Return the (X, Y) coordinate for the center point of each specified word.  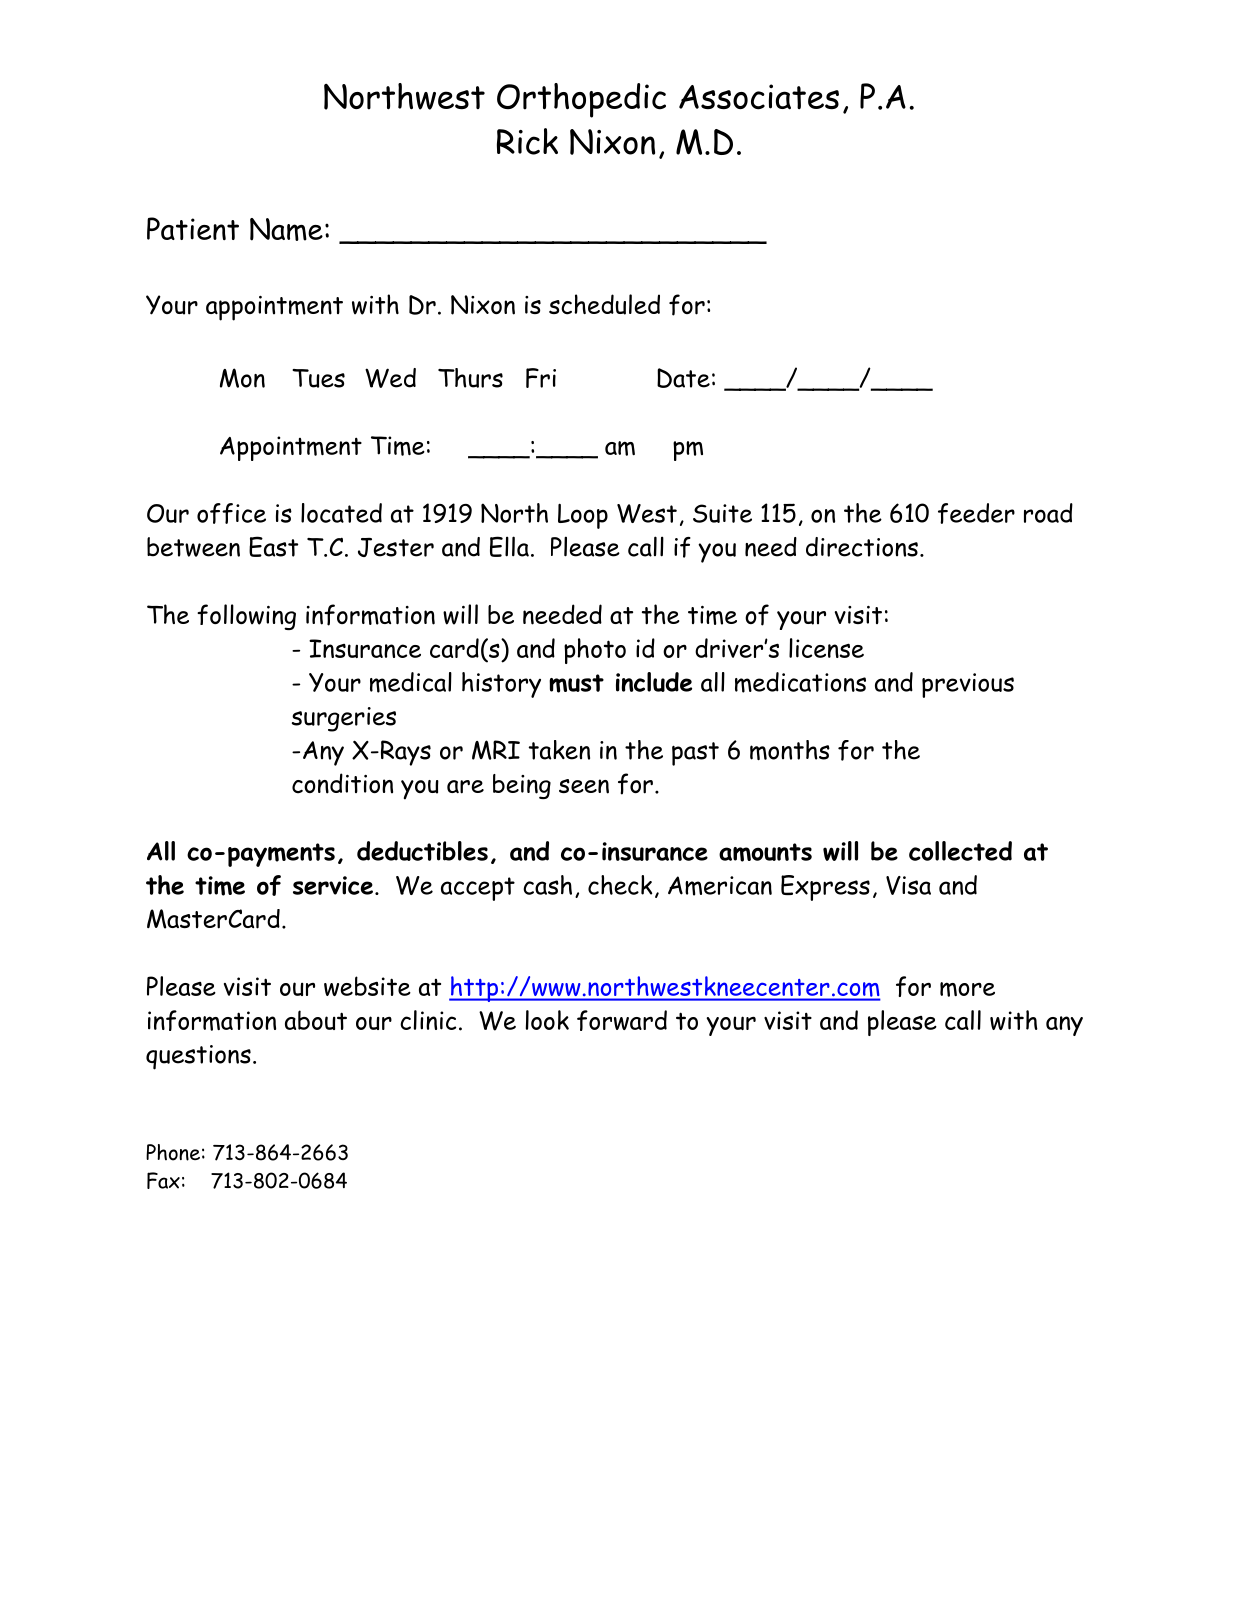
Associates (759, 97)
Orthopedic (581, 100)
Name (286, 229)
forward (622, 1020)
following (246, 617)
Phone (173, 1152)
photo (595, 651)
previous (968, 685)
